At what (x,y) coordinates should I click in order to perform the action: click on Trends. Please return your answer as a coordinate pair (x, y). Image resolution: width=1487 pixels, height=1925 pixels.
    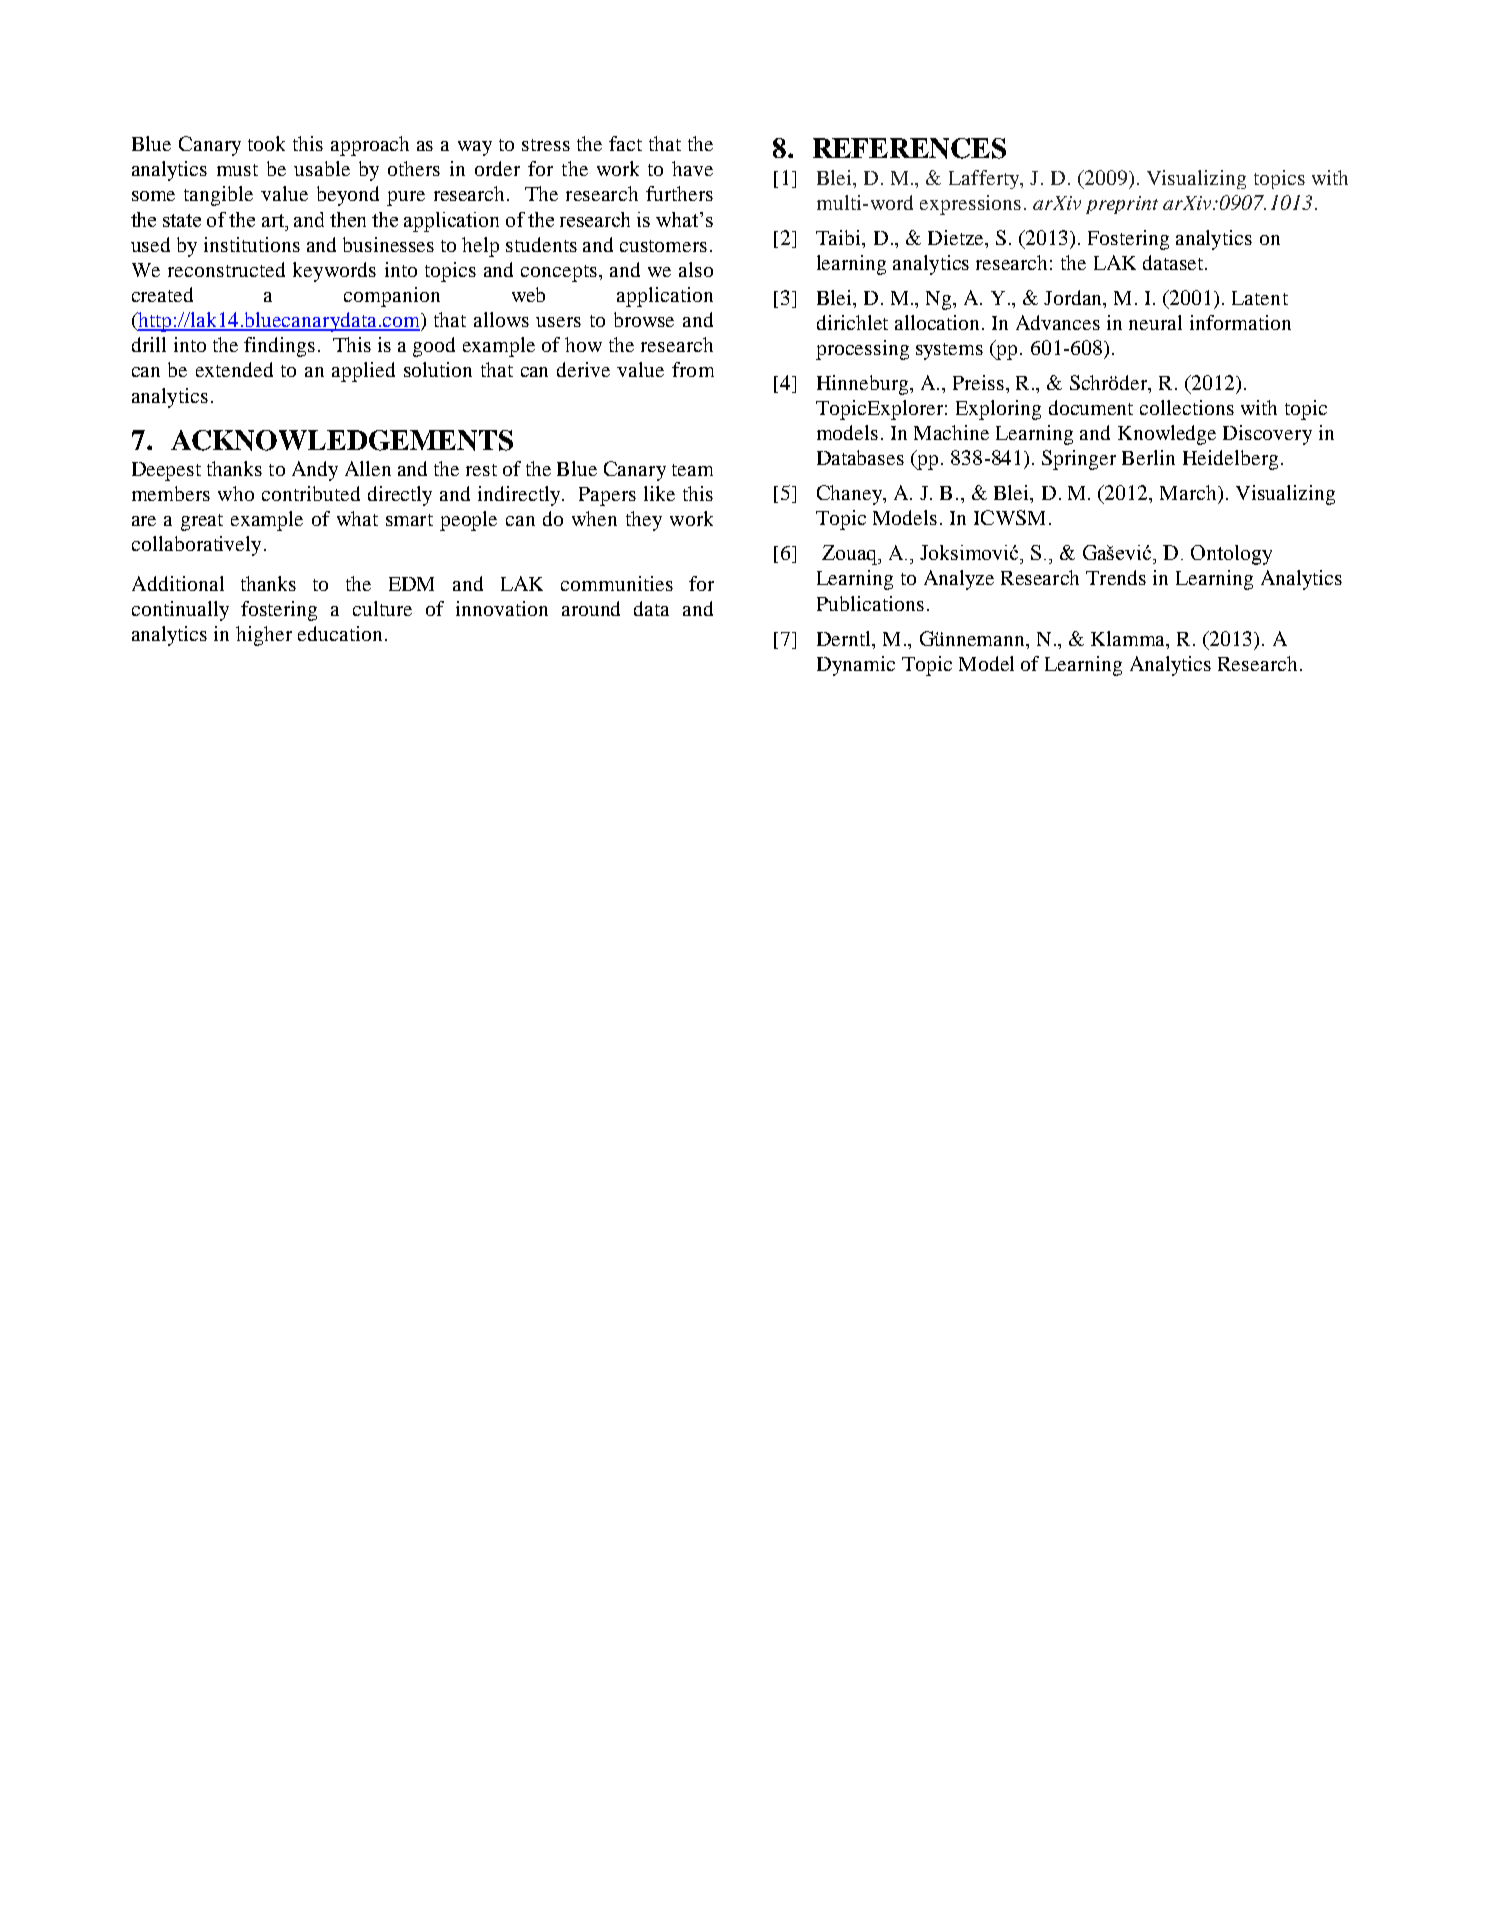
    Looking at the image, I should click on (1116, 577).
